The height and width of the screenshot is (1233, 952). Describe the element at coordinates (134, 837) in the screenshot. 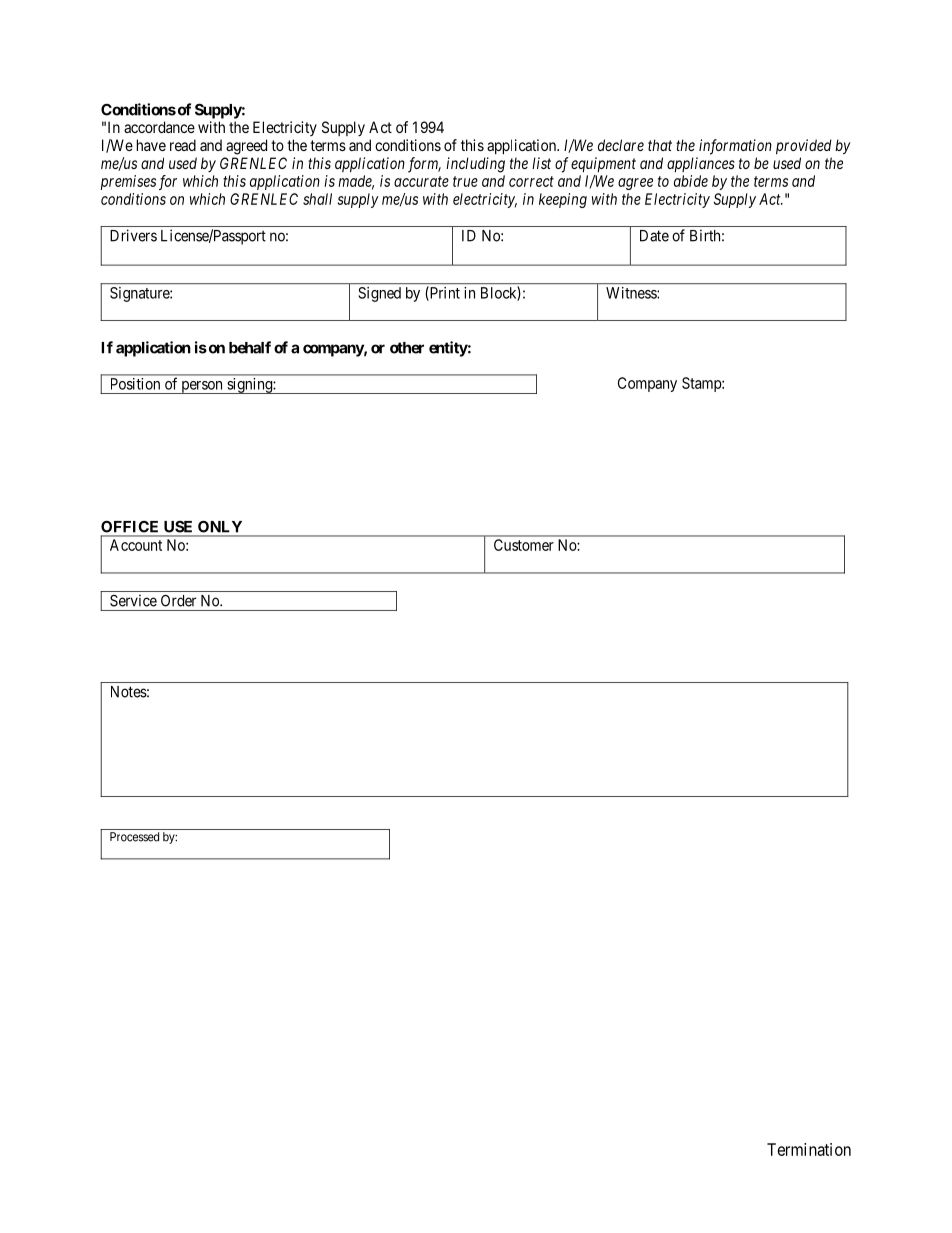

I see `Processed` at that location.
